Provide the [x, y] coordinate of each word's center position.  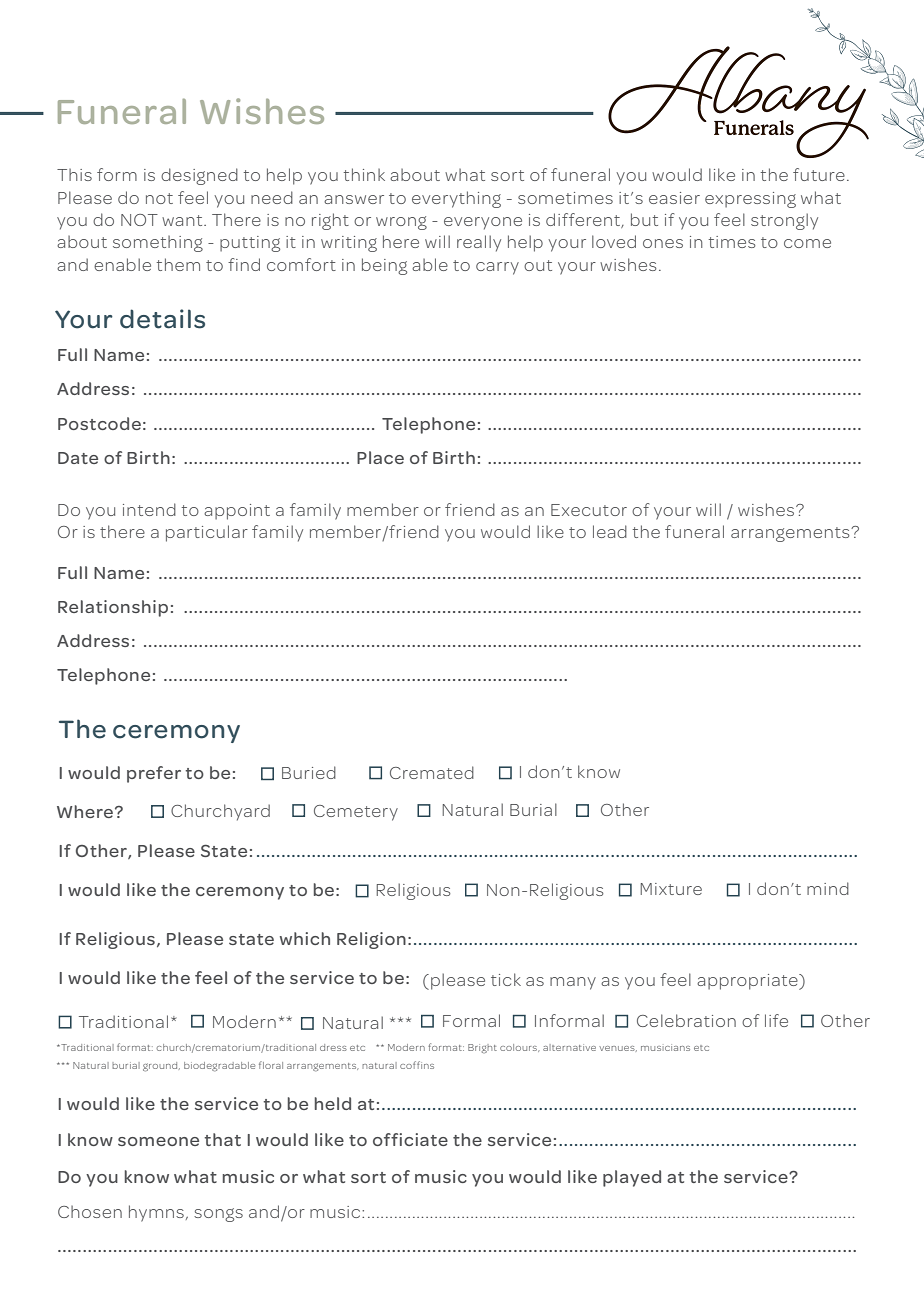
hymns [156, 1213]
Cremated [432, 772]
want [183, 220]
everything [456, 199]
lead [610, 531]
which [305, 938]
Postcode [99, 423]
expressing [750, 200]
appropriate [748, 982]
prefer [154, 774]
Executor [589, 510]
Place [380, 457]
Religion [371, 940]
